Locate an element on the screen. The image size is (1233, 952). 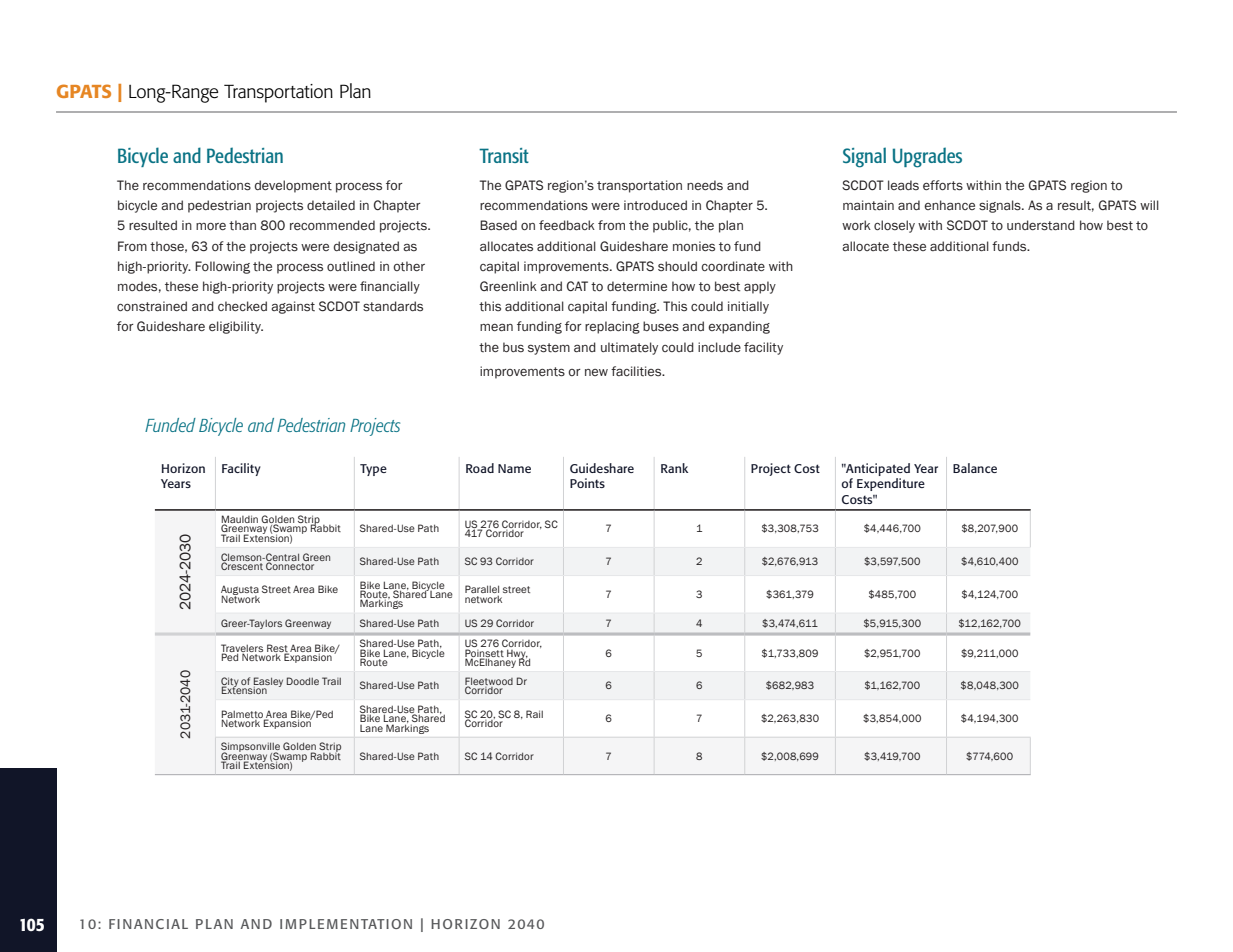
Balance is located at coordinates (975, 468).
